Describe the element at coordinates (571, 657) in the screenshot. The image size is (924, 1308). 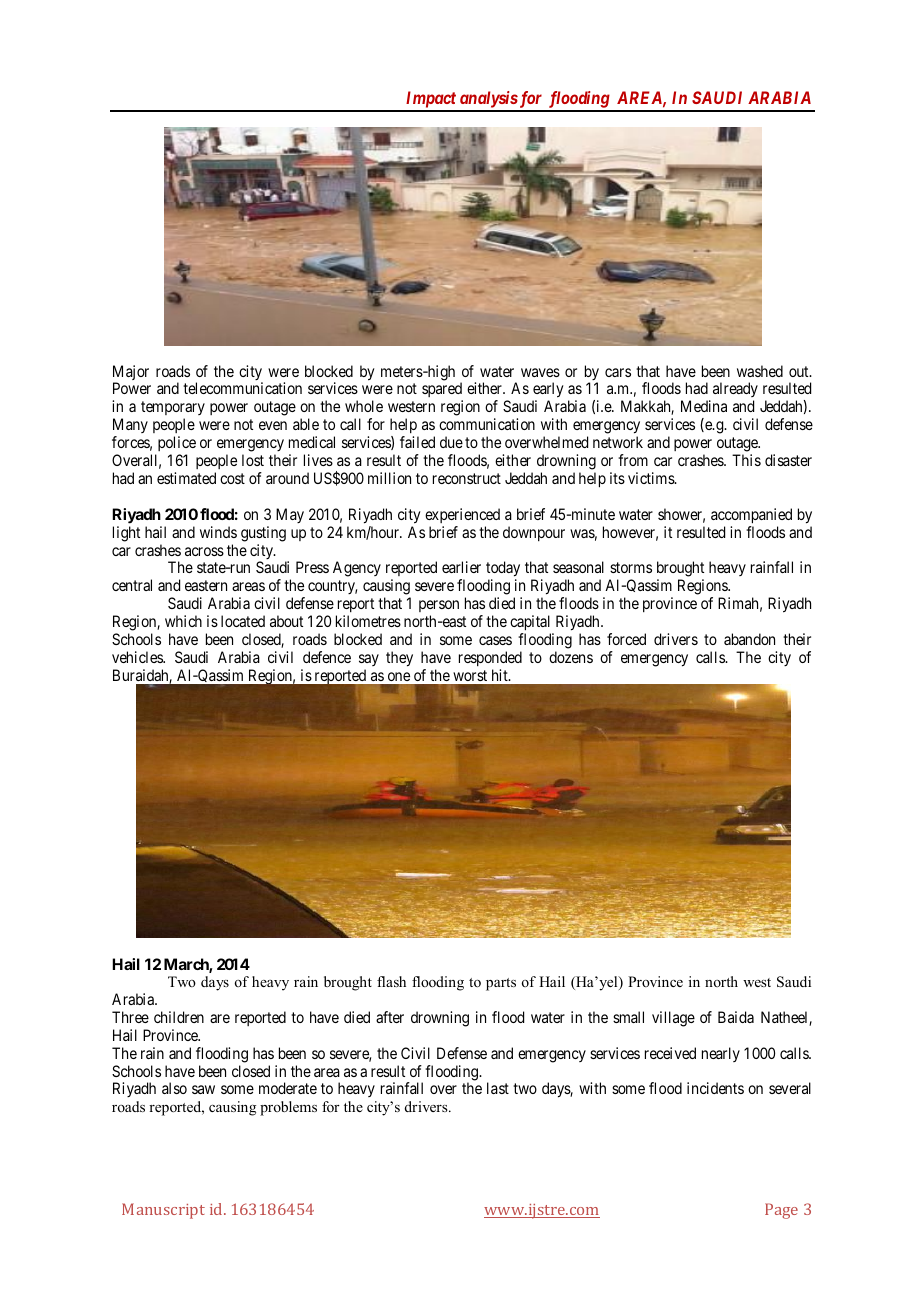
I see `dozens` at that location.
